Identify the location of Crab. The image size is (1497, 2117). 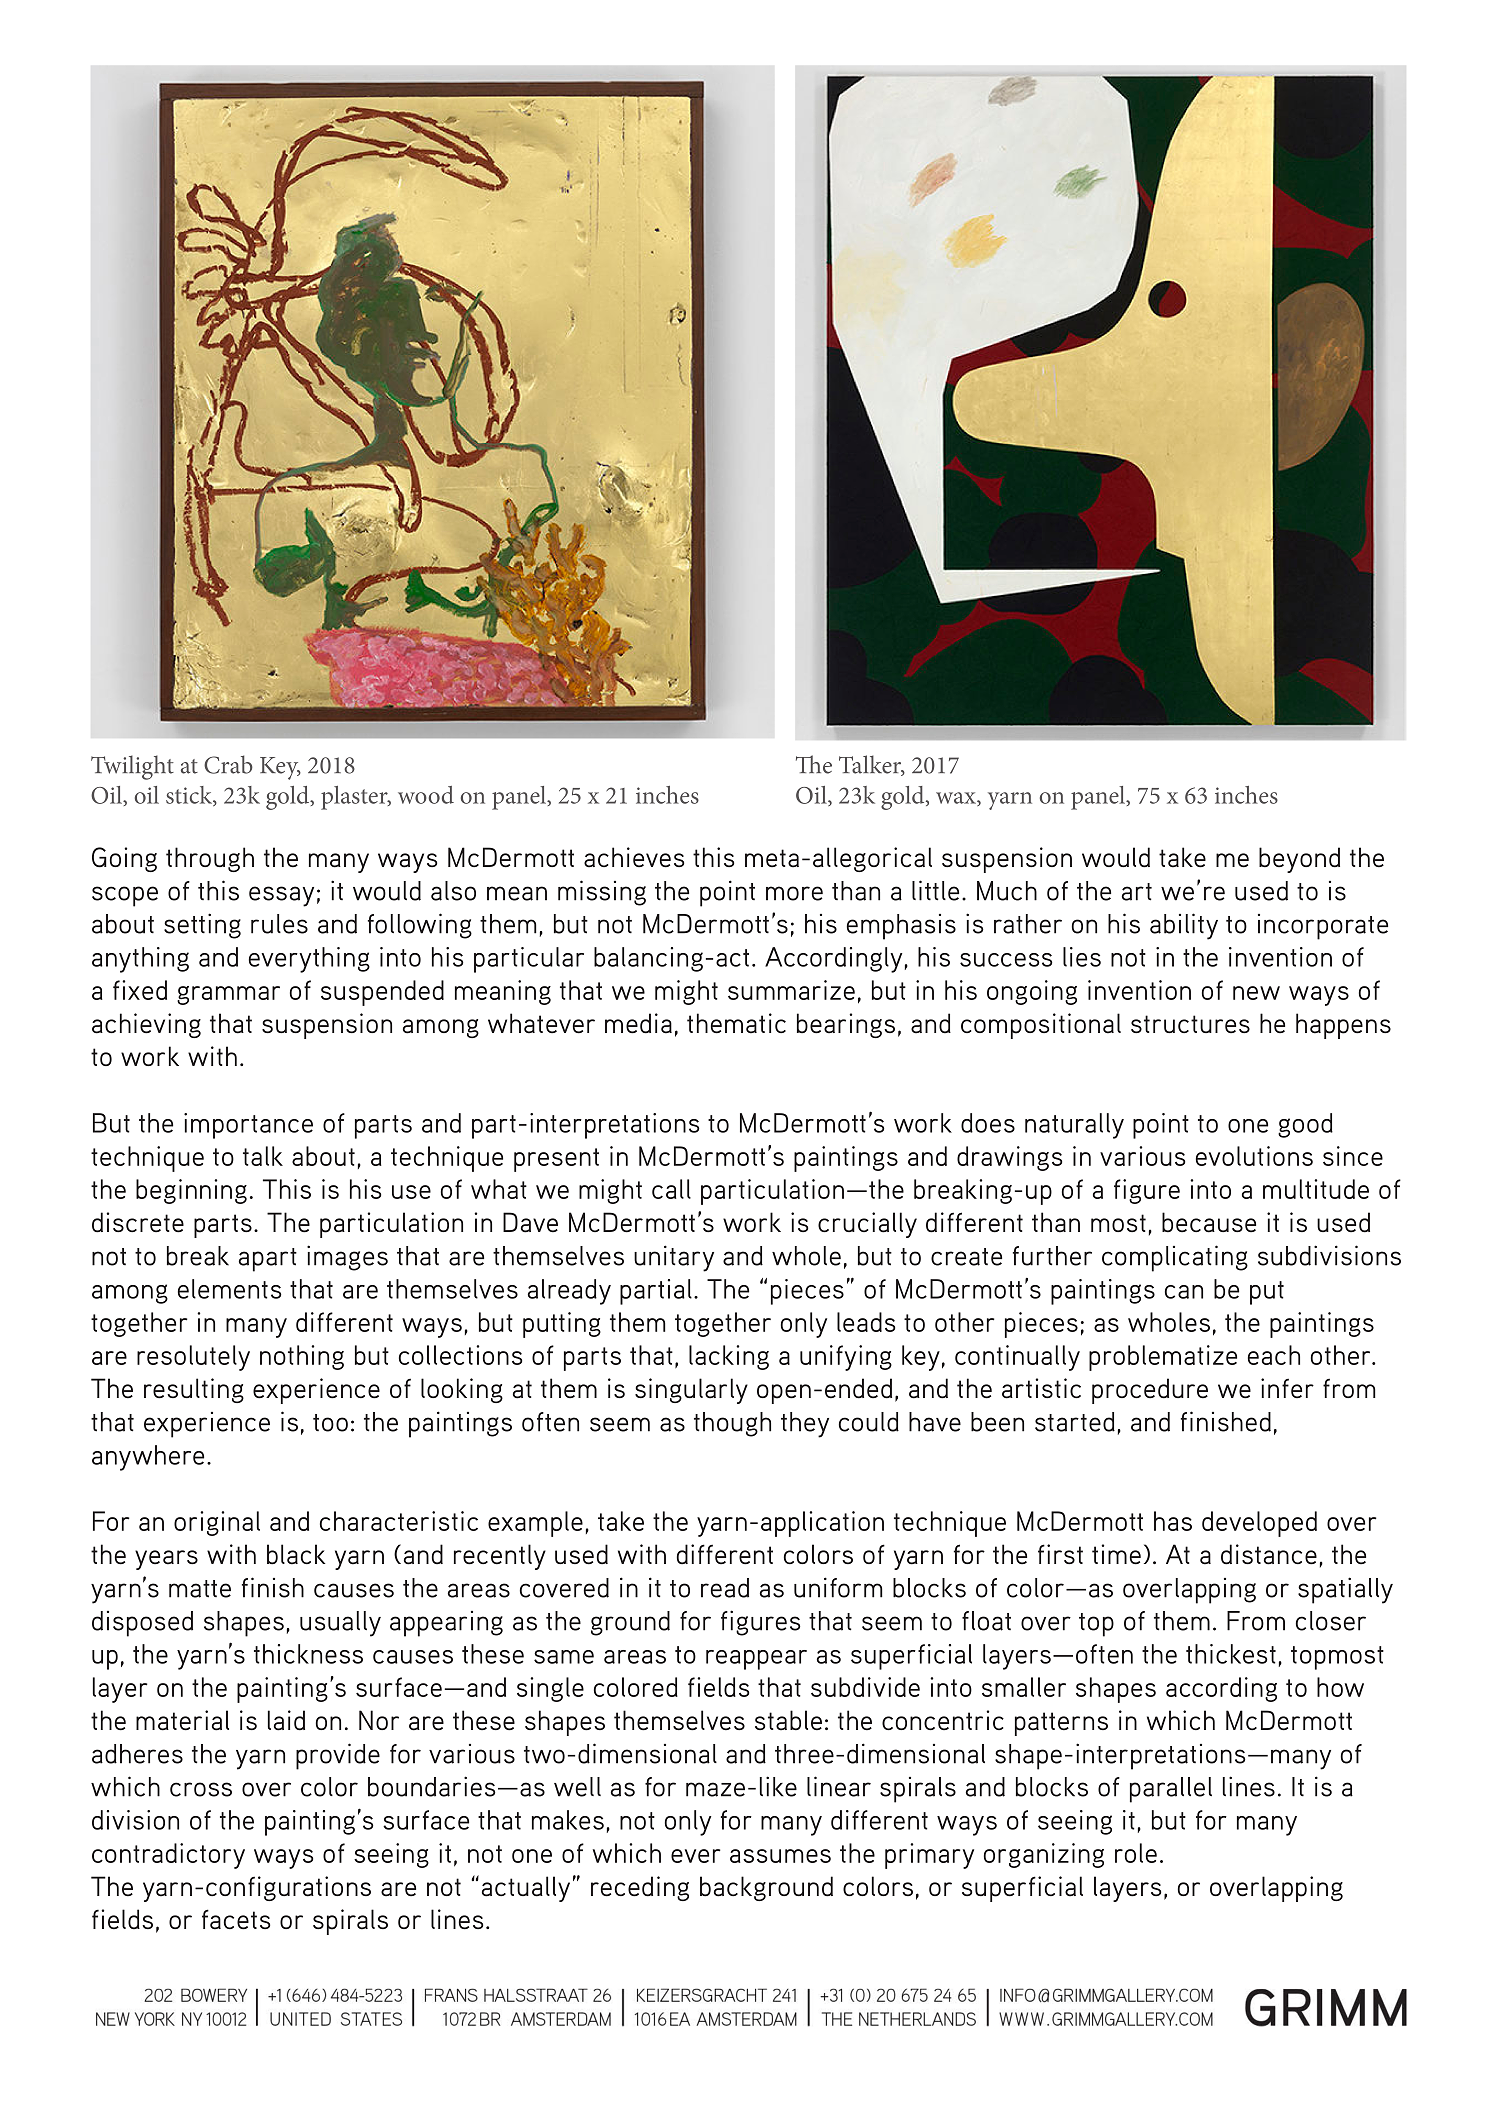
(228, 764).
